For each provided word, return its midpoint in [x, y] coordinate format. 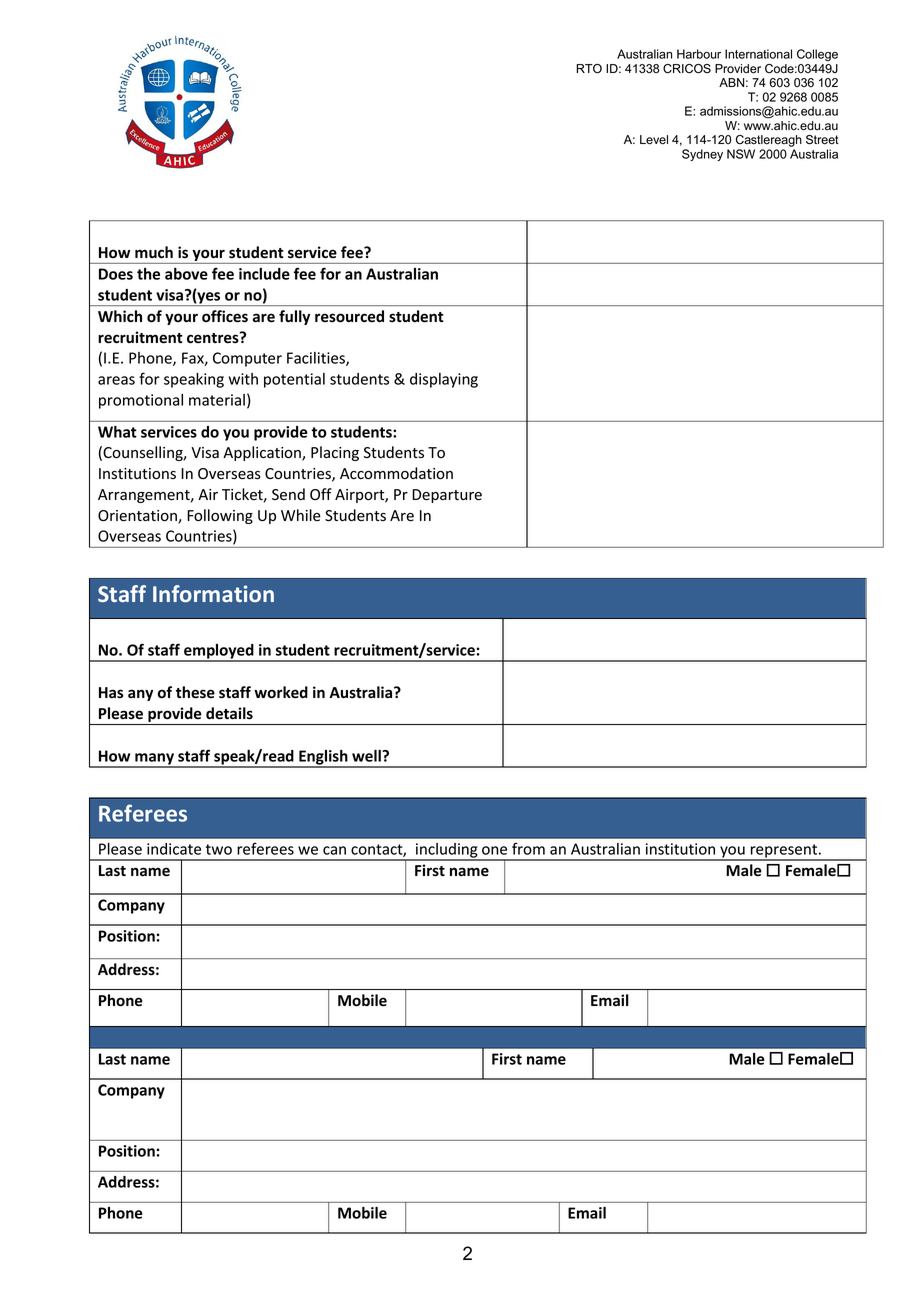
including [447, 851]
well [367, 756]
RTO [589, 69]
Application [263, 453]
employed [219, 652]
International [758, 54]
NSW [741, 154]
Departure [447, 496]
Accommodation [396, 473]
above [186, 274]
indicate [174, 849]
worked [281, 692]
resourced [349, 316]
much [154, 252]
